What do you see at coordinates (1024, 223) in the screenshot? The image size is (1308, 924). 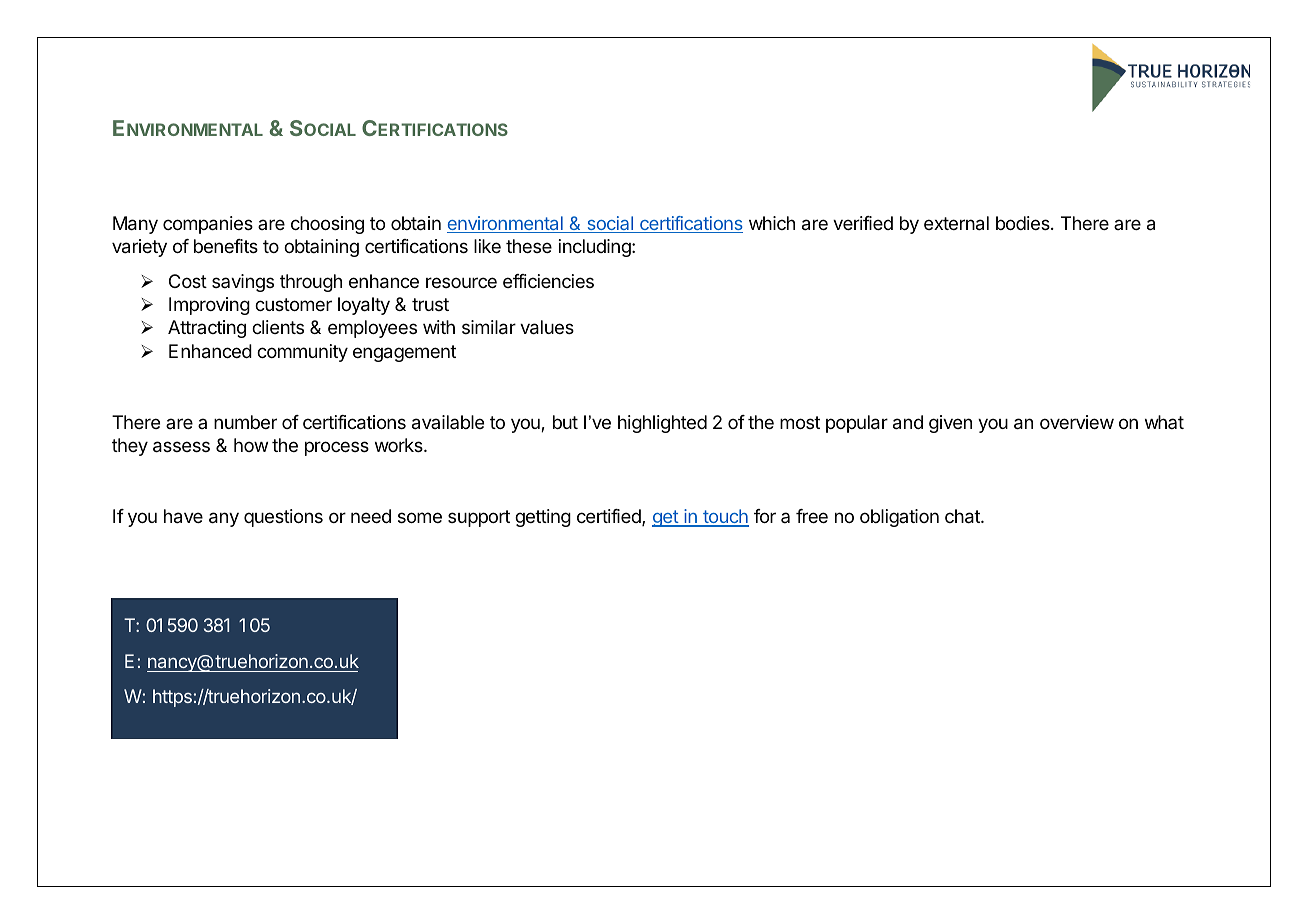 I see `bodies` at bounding box center [1024, 223].
